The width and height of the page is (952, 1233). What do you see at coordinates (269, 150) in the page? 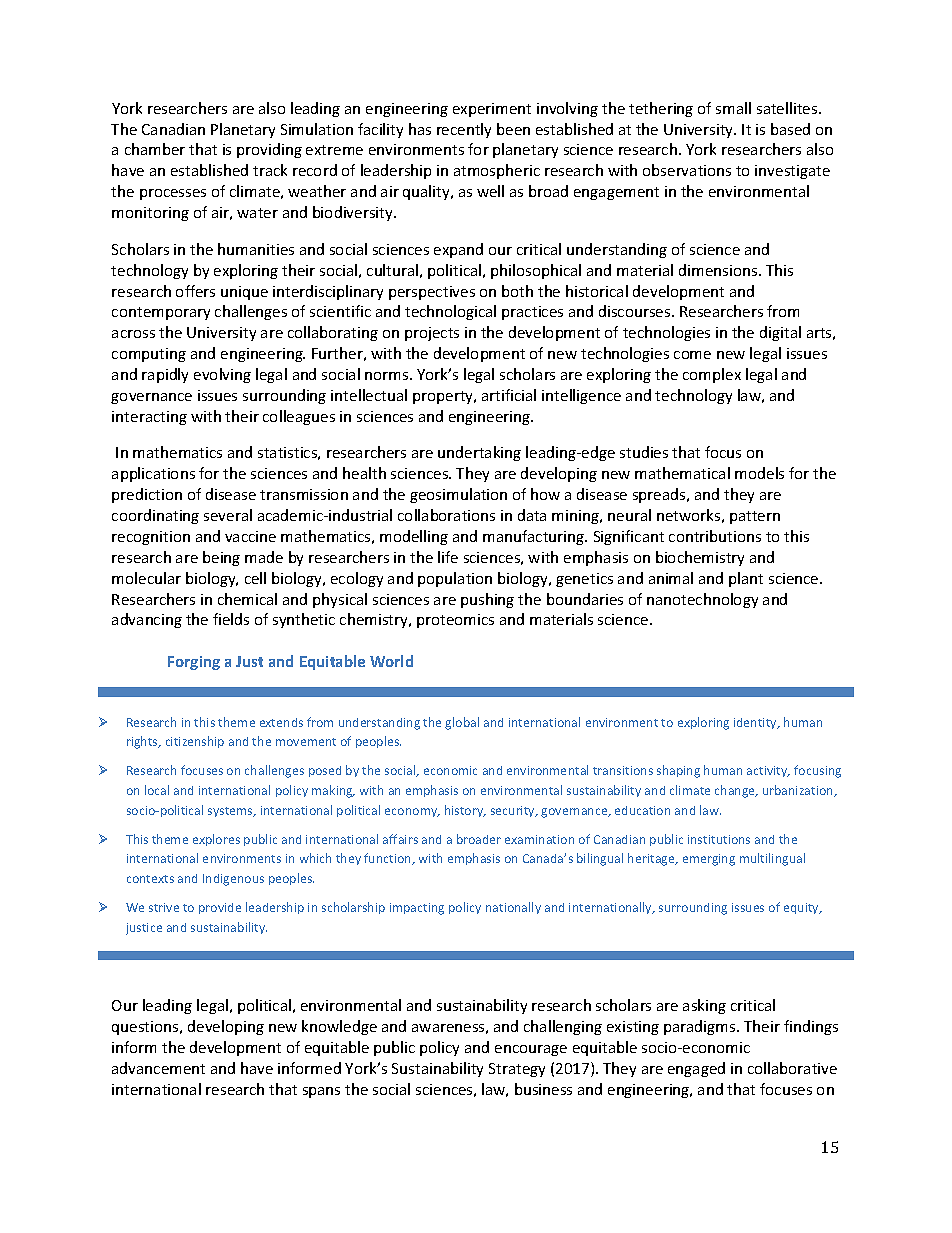
I see `providing` at bounding box center [269, 150].
